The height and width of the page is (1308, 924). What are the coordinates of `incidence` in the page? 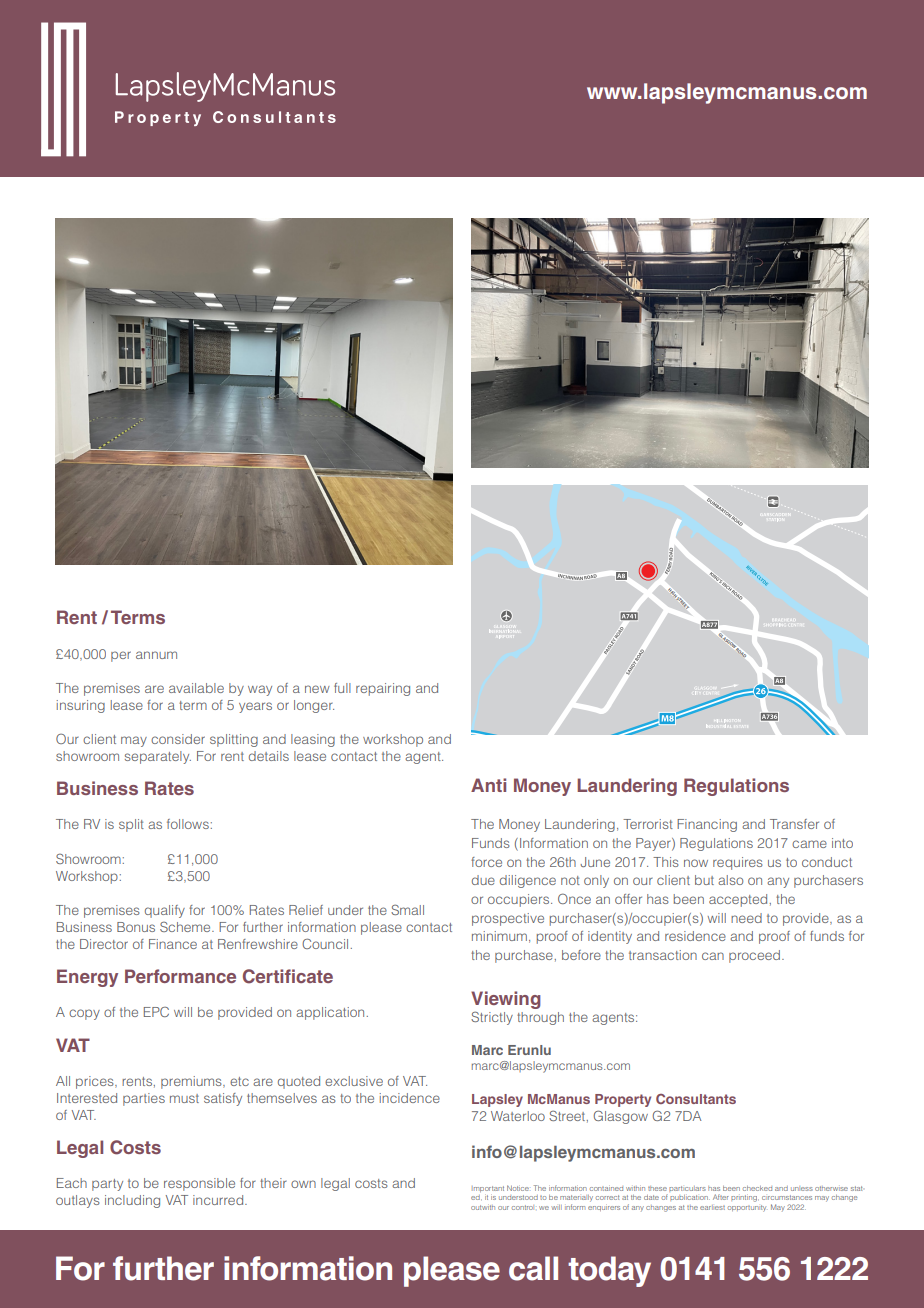 It's located at (410, 1098).
